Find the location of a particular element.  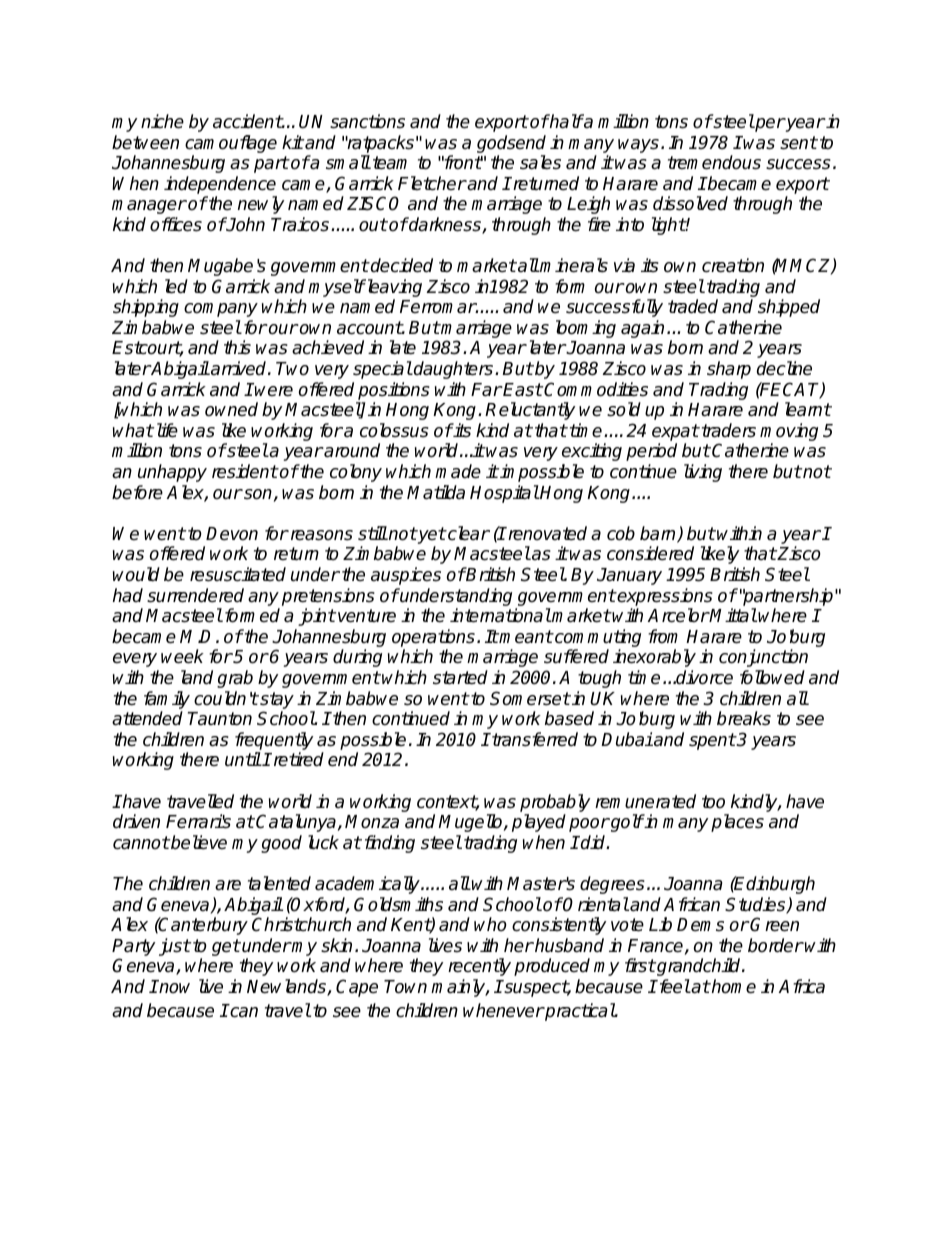

Far is located at coordinates (486, 390).
